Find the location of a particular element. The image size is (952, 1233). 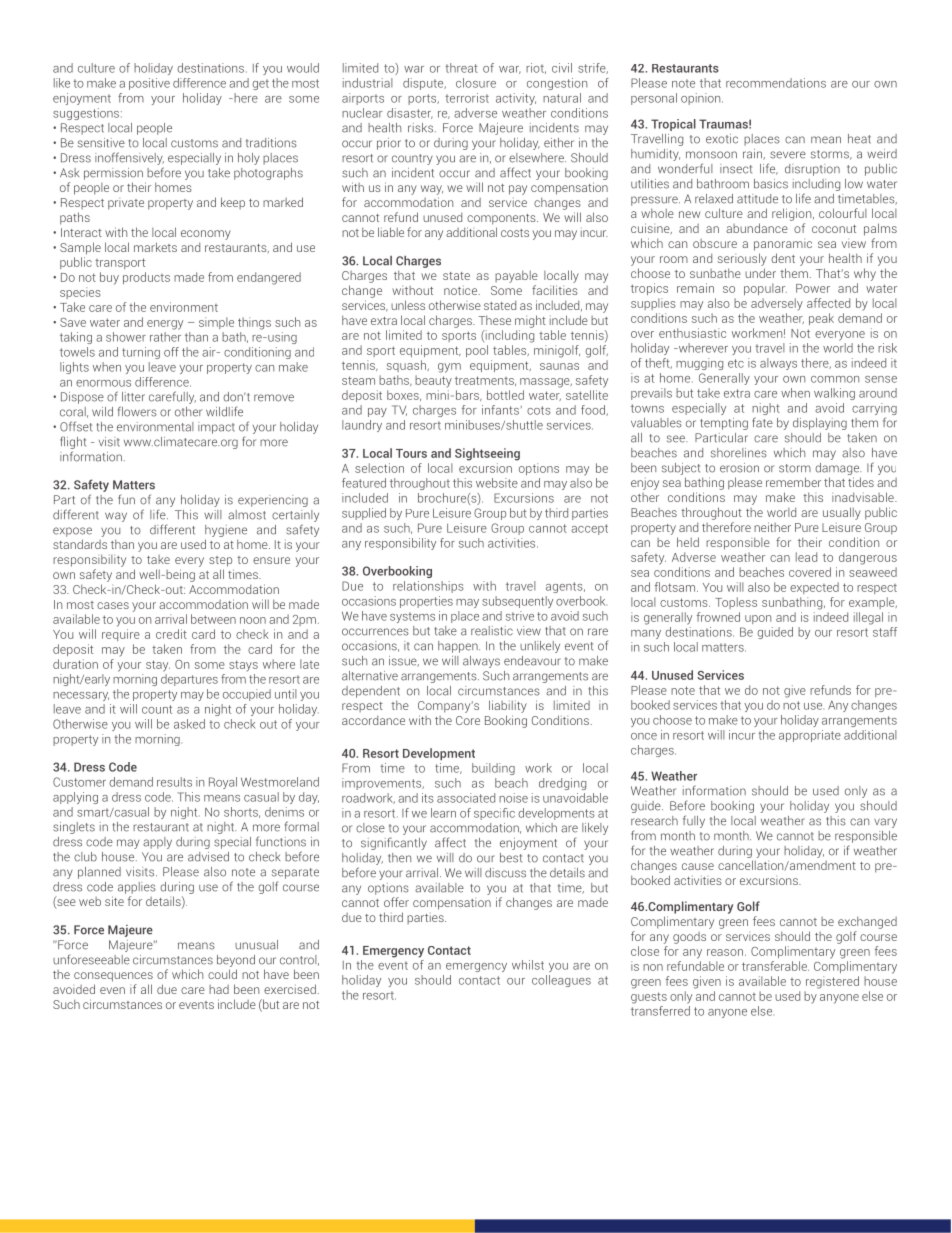

positive is located at coordinates (149, 84).
